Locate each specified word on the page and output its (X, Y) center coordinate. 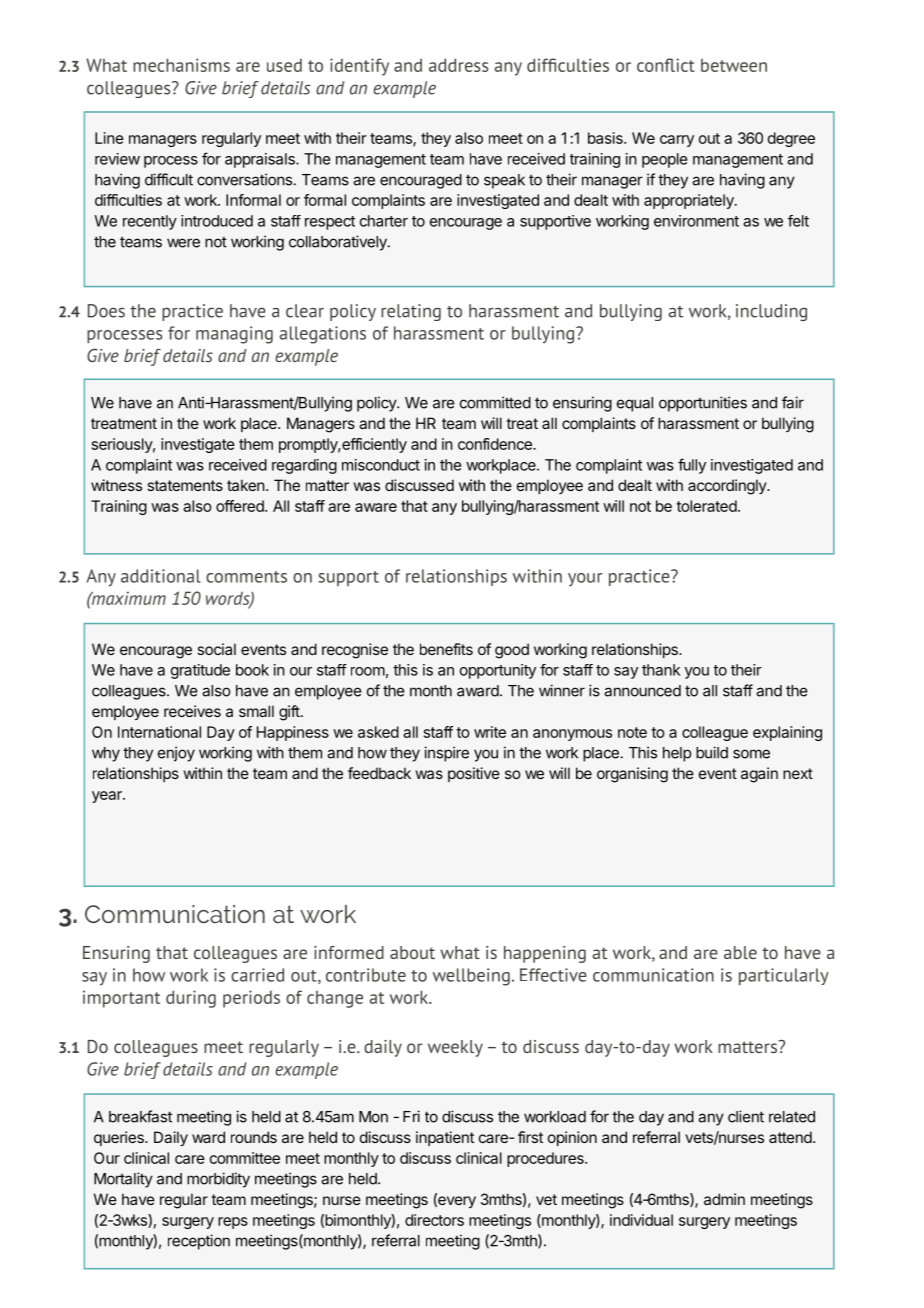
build (712, 752)
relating (411, 312)
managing (234, 335)
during (191, 999)
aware (376, 507)
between (734, 65)
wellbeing (471, 977)
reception (199, 1242)
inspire (446, 754)
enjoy (176, 754)
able (740, 952)
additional (161, 576)
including (771, 312)
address (458, 65)
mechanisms (181, 65)
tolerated (706, 506)
